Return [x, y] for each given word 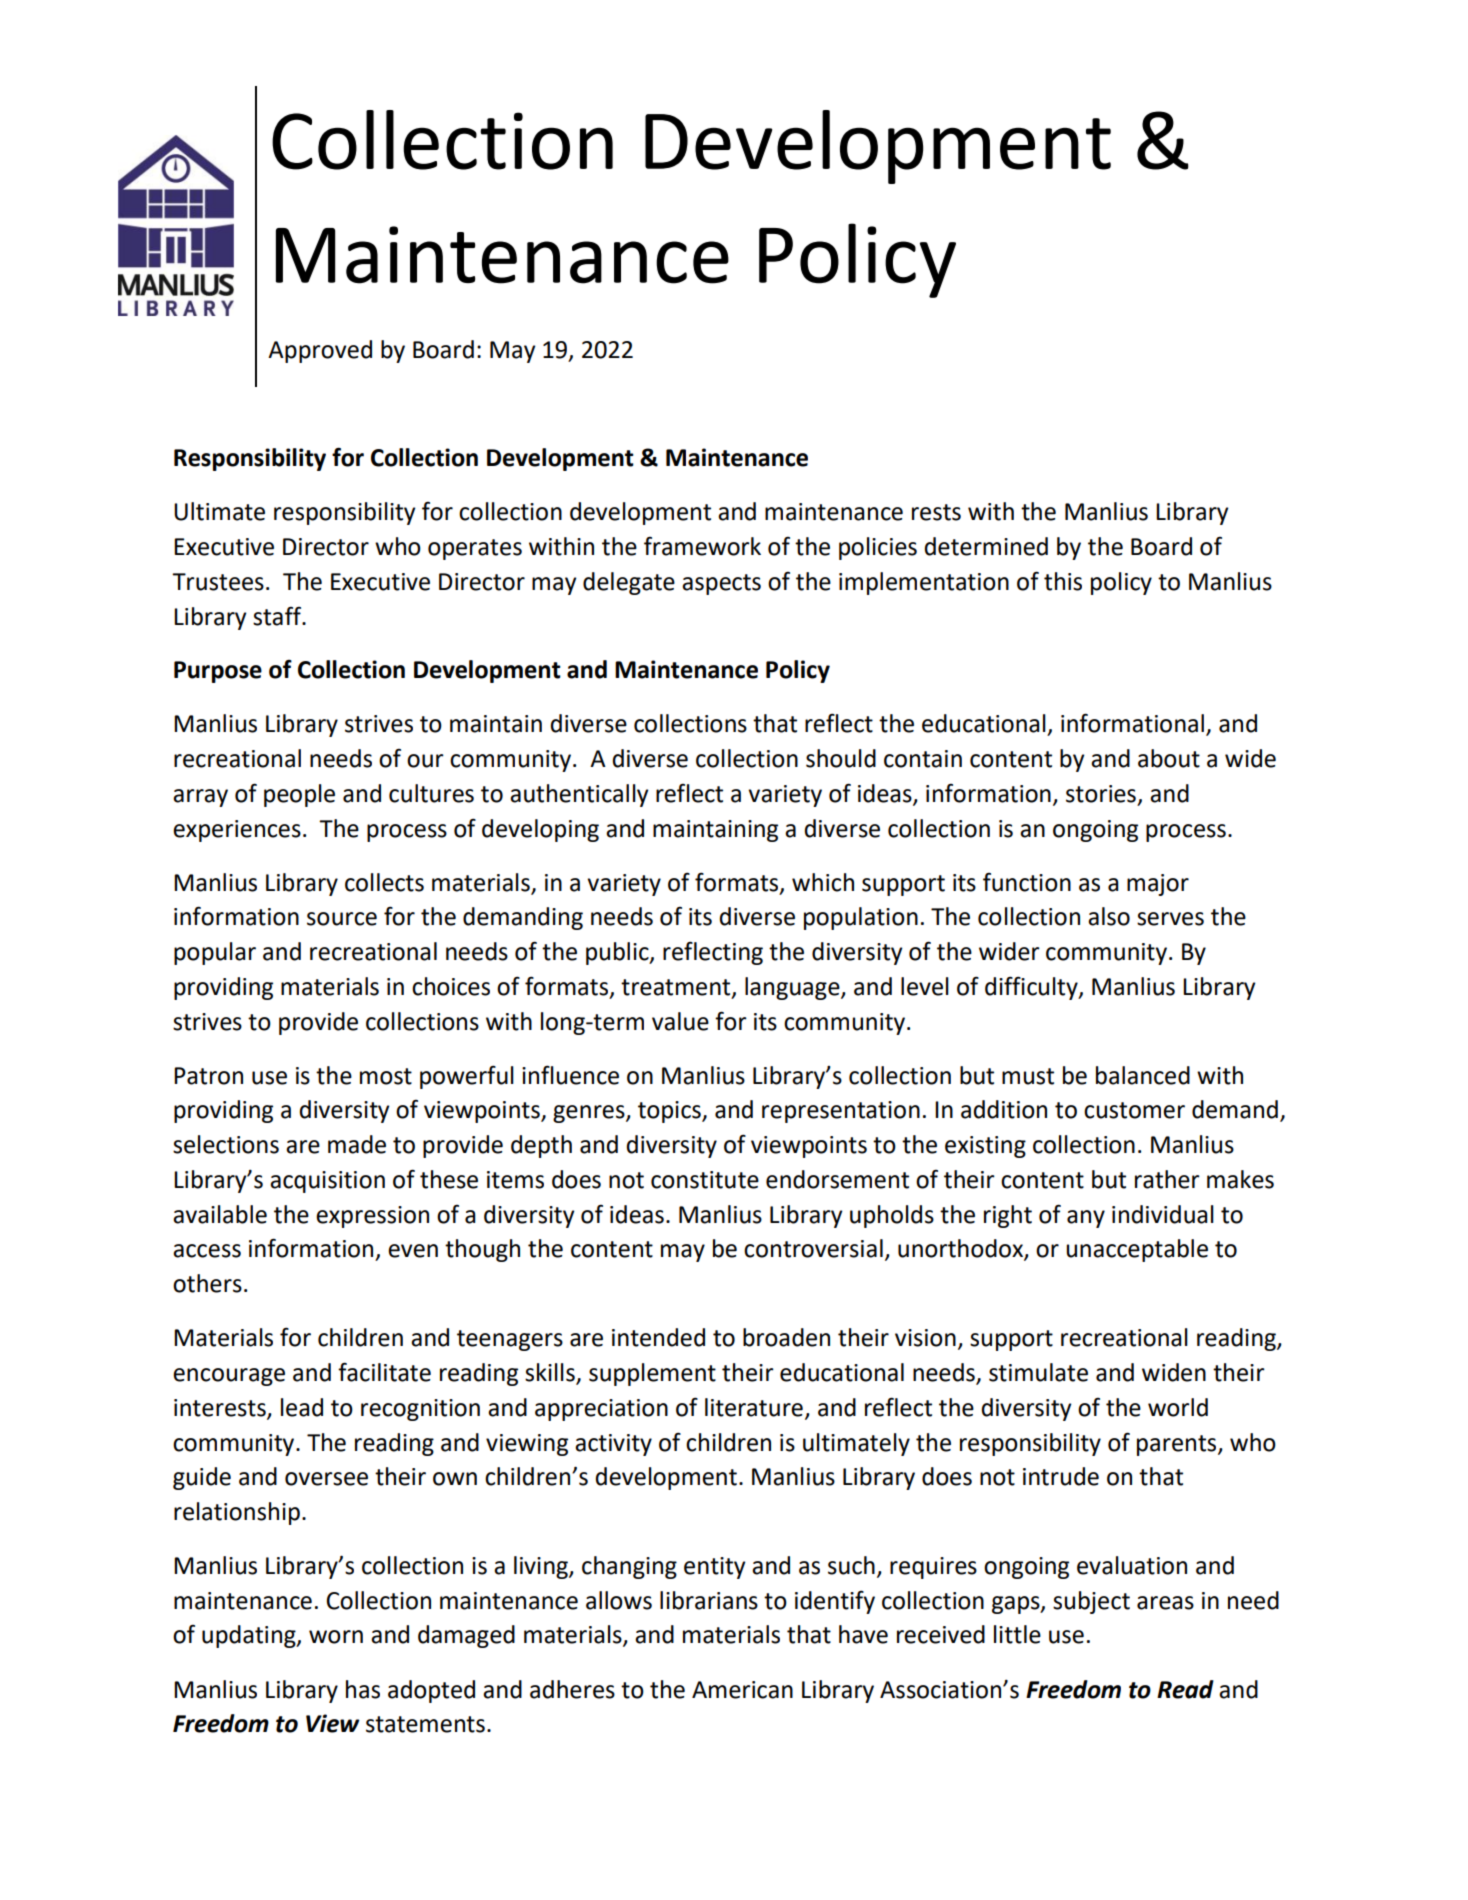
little [1017, 1634]
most [386, 1076]
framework [702, 546]
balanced [1143, 1075]
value [680, 1021]
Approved [320, 351]
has [363, 1689]
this [1063, 581]
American [742, 1690]
